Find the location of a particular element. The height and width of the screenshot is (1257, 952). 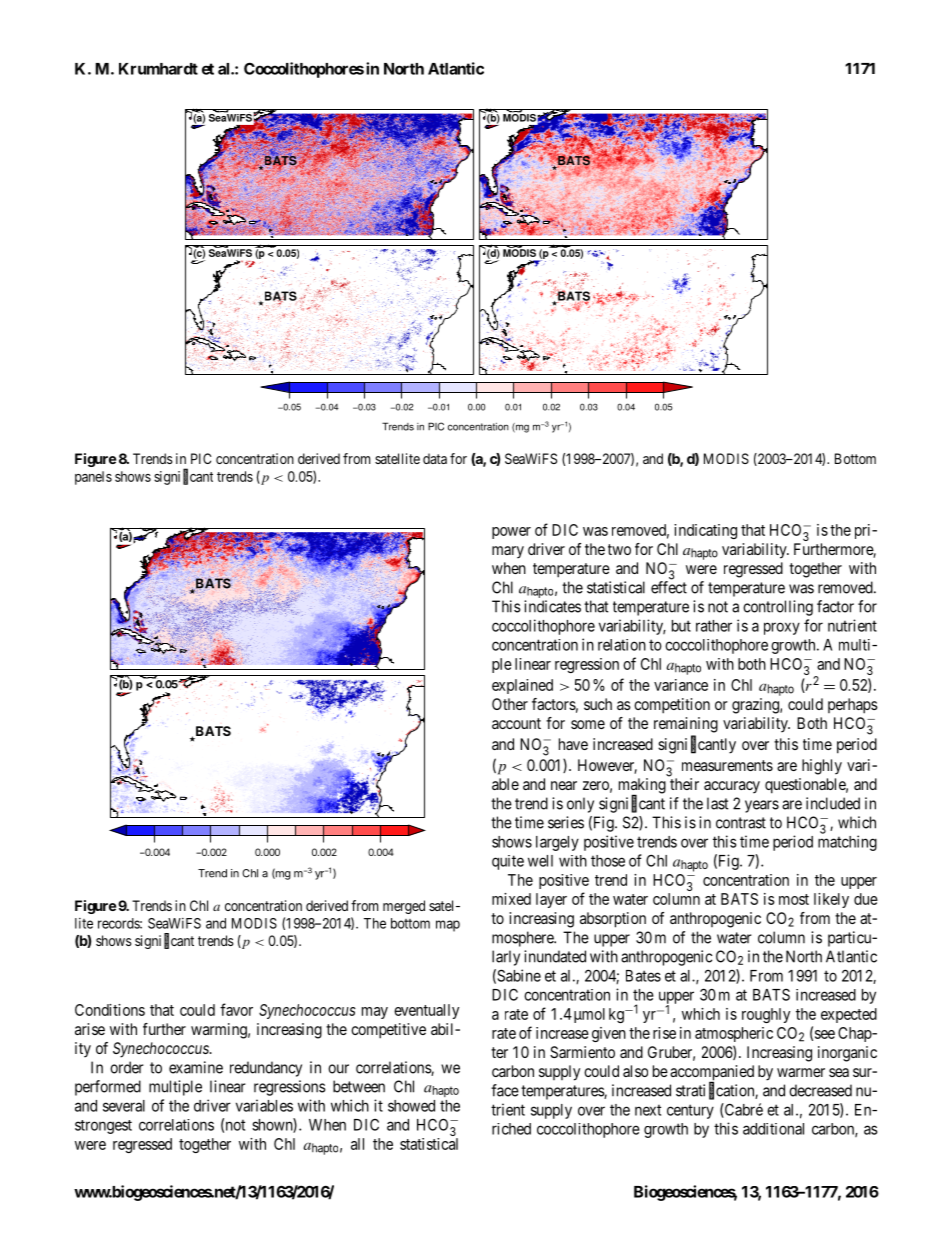

additional is located at coordinates (773, 1129).
